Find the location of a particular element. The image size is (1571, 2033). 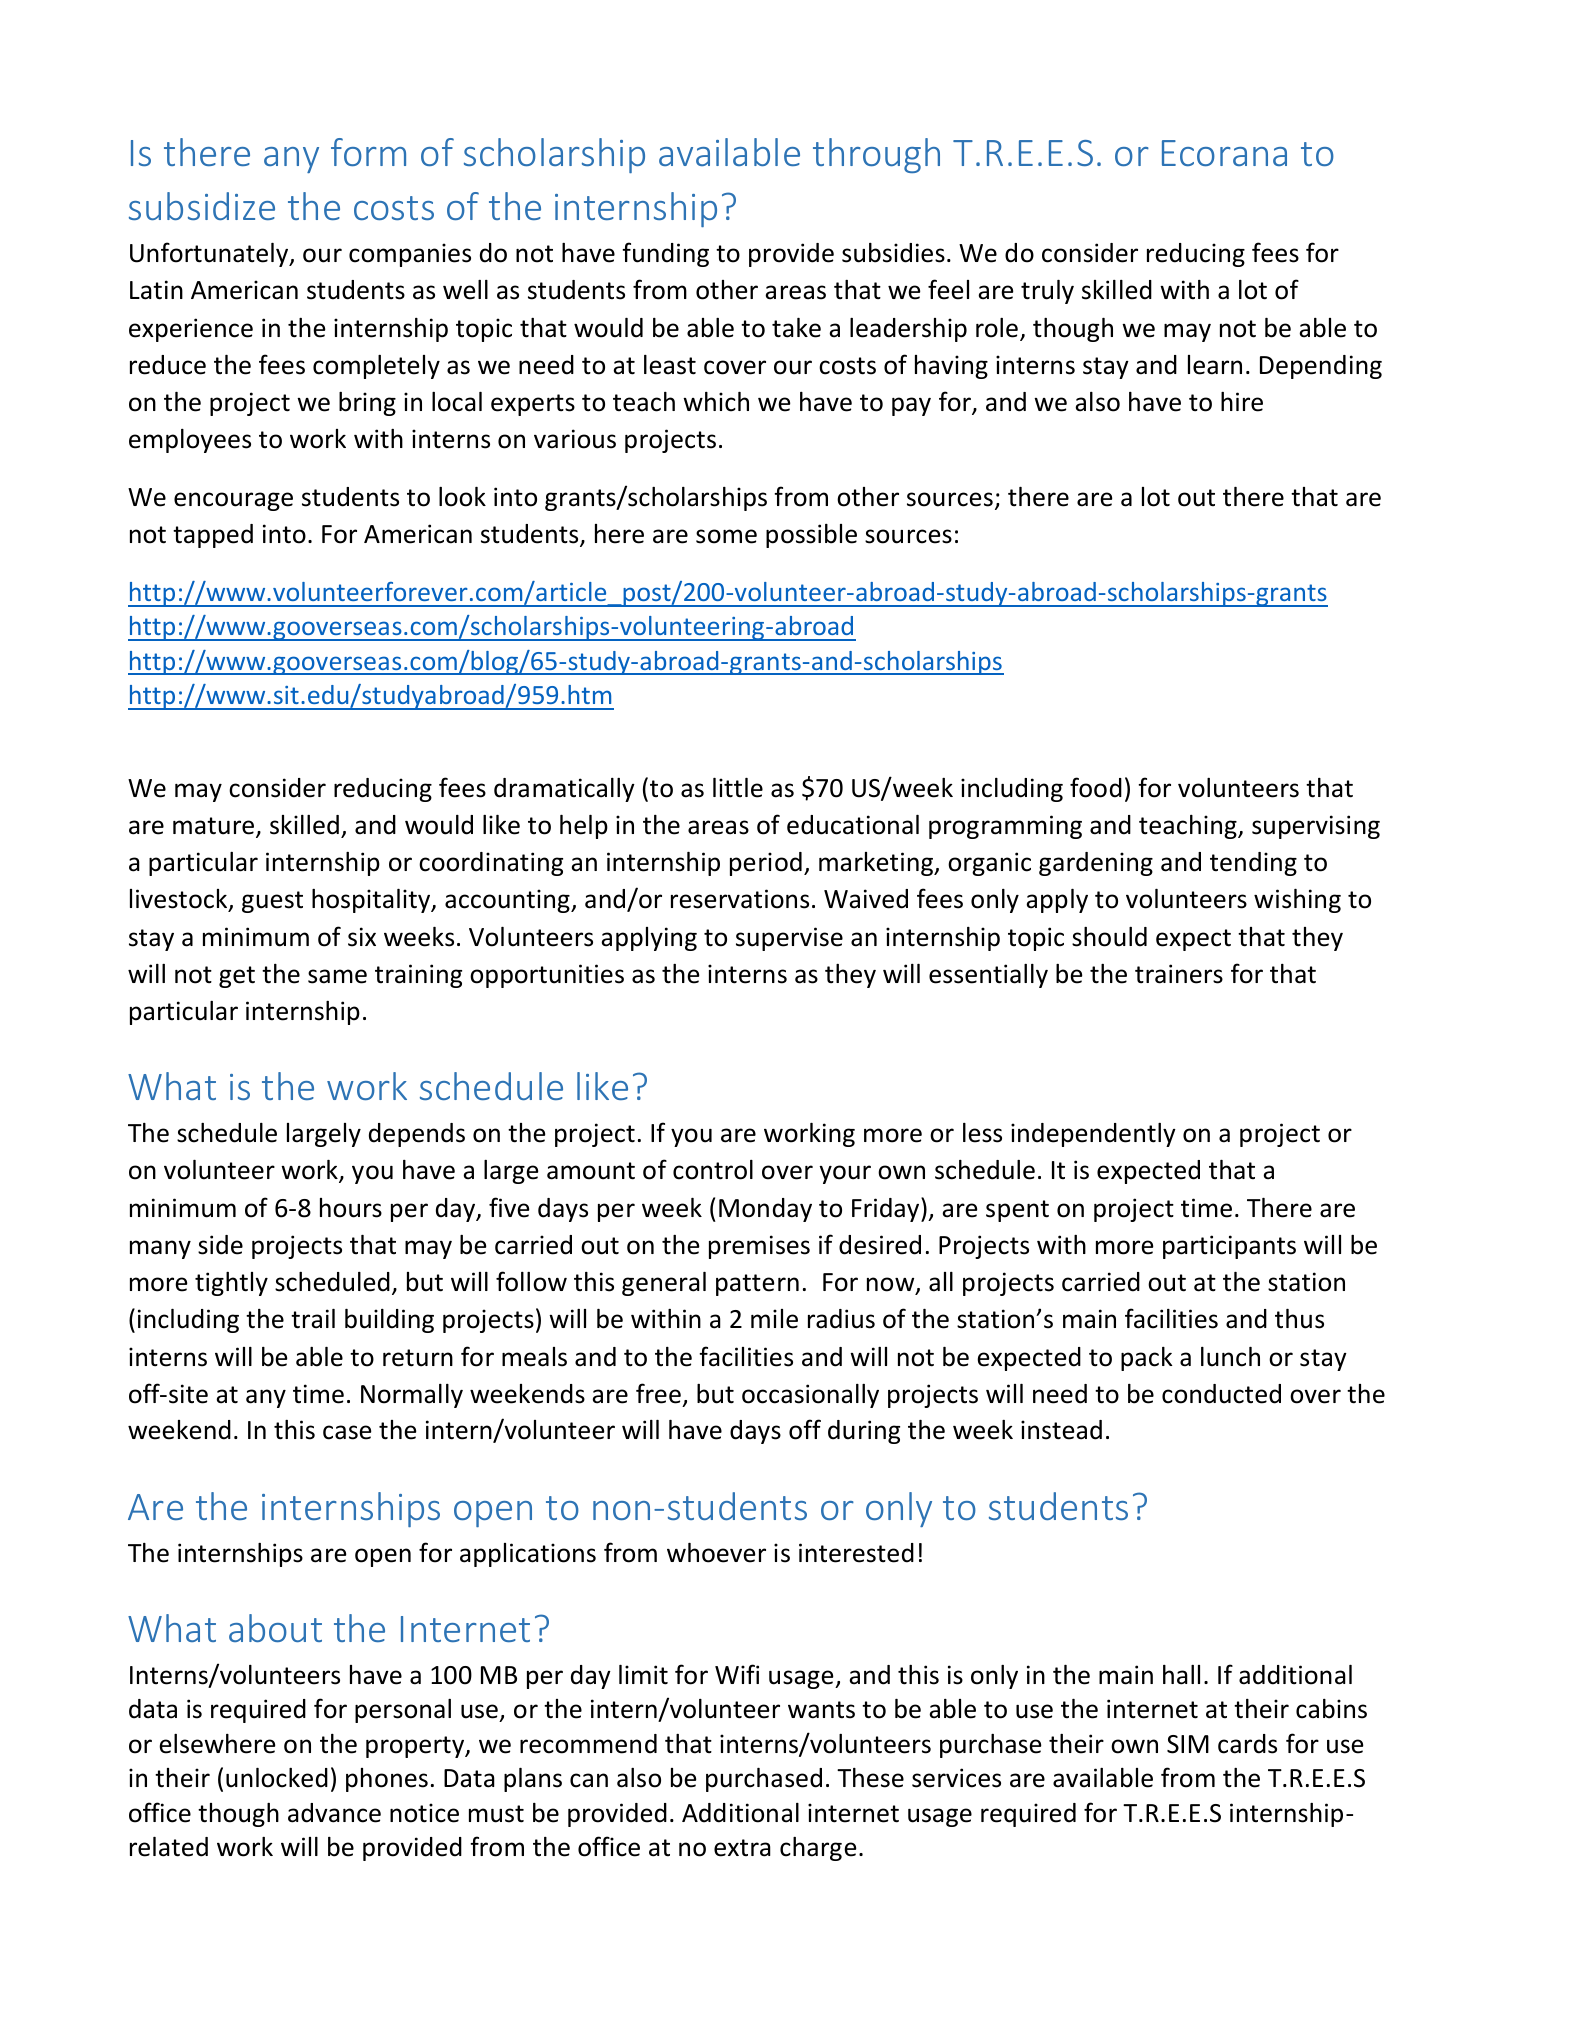

conducted is located at coordinates (1221, 1394).
